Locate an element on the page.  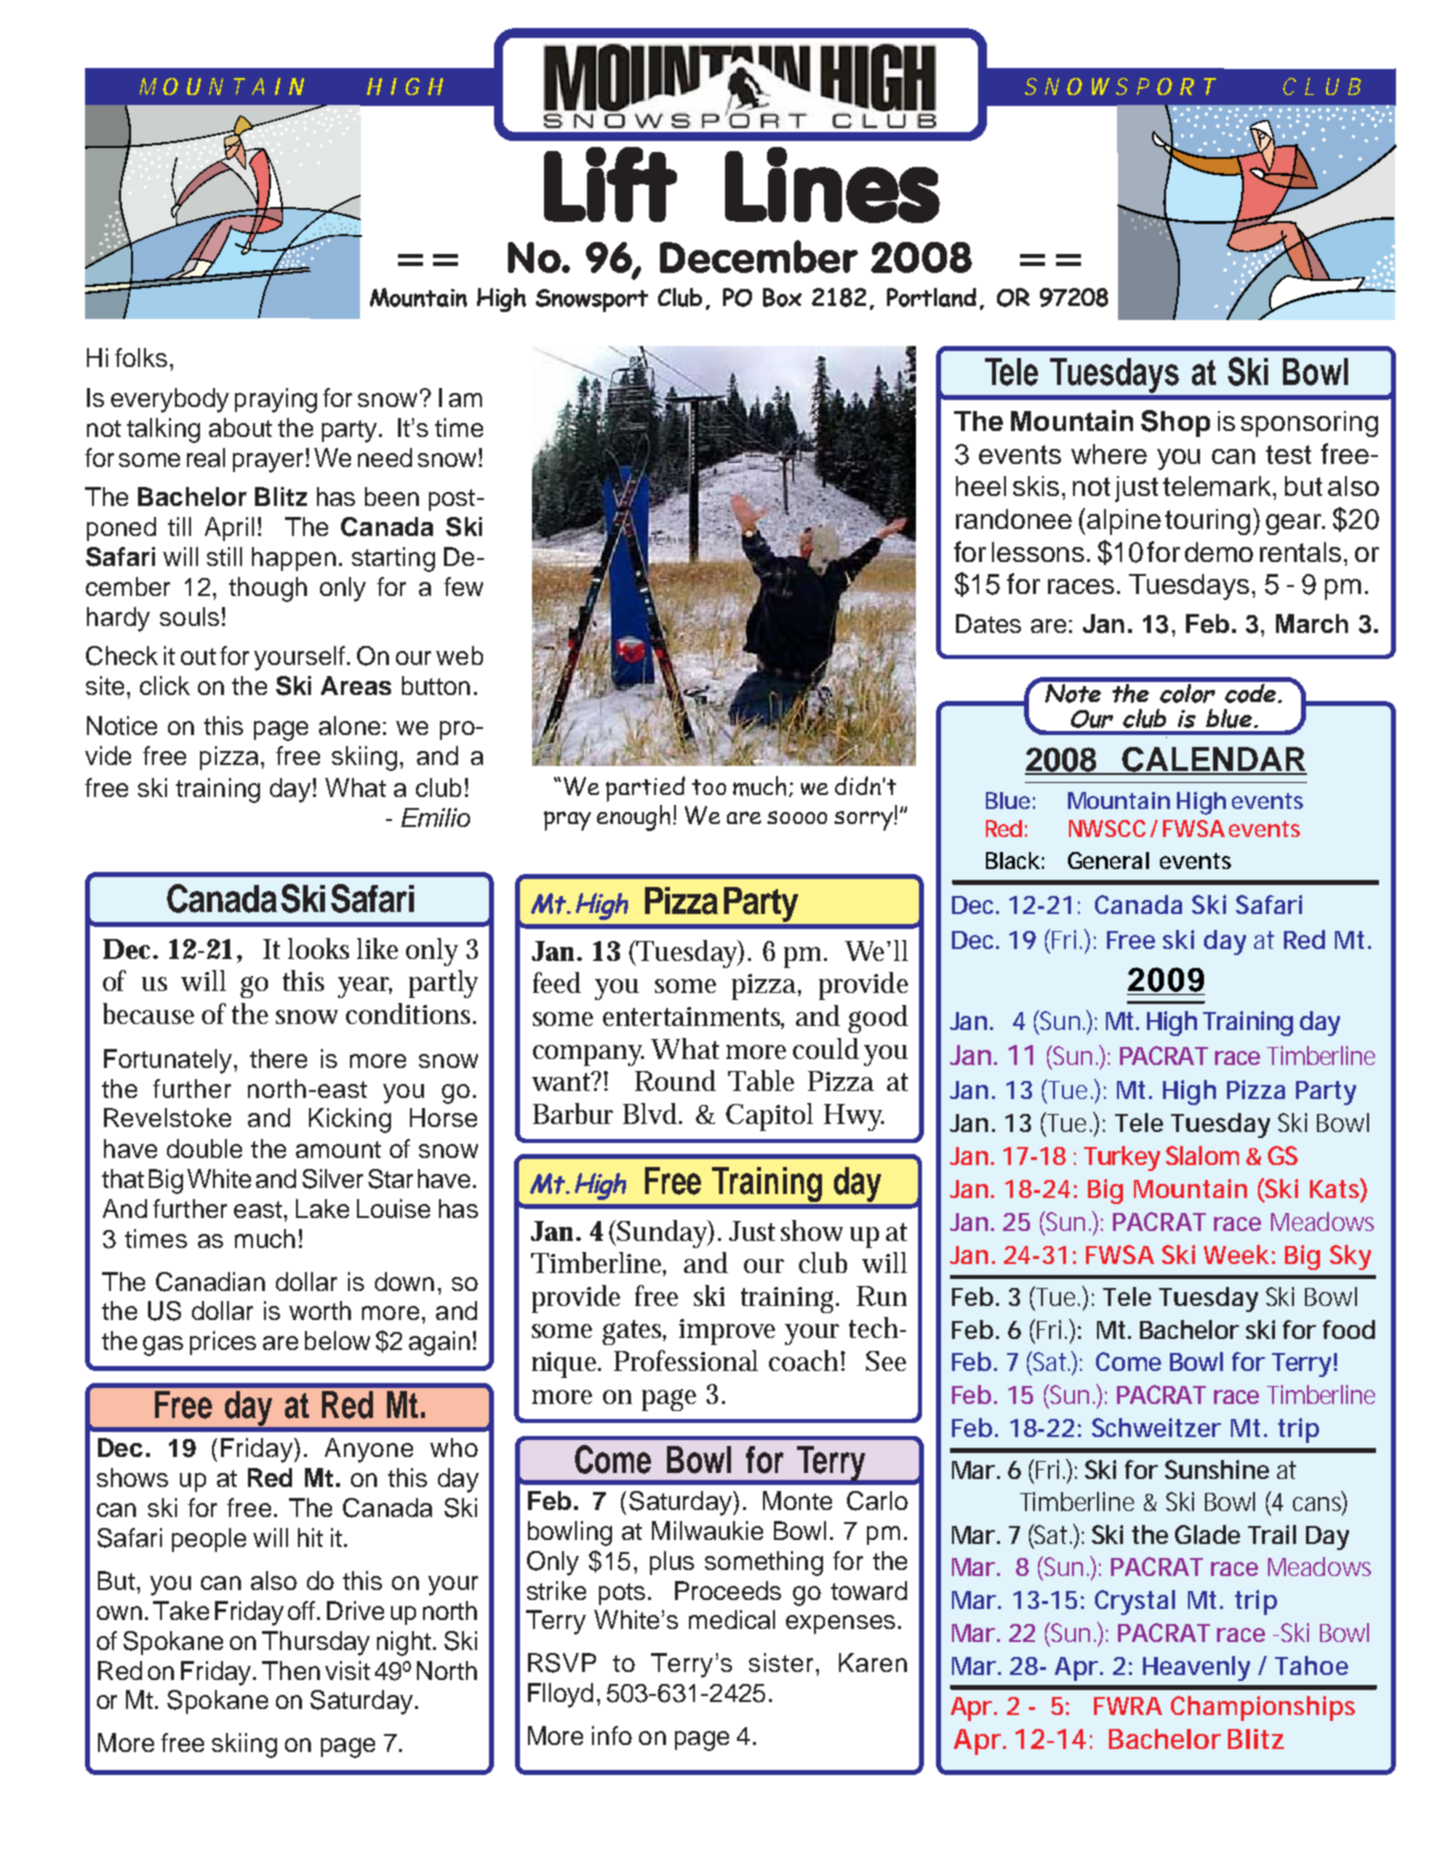
sister is located at coordinates (783, 1662).
